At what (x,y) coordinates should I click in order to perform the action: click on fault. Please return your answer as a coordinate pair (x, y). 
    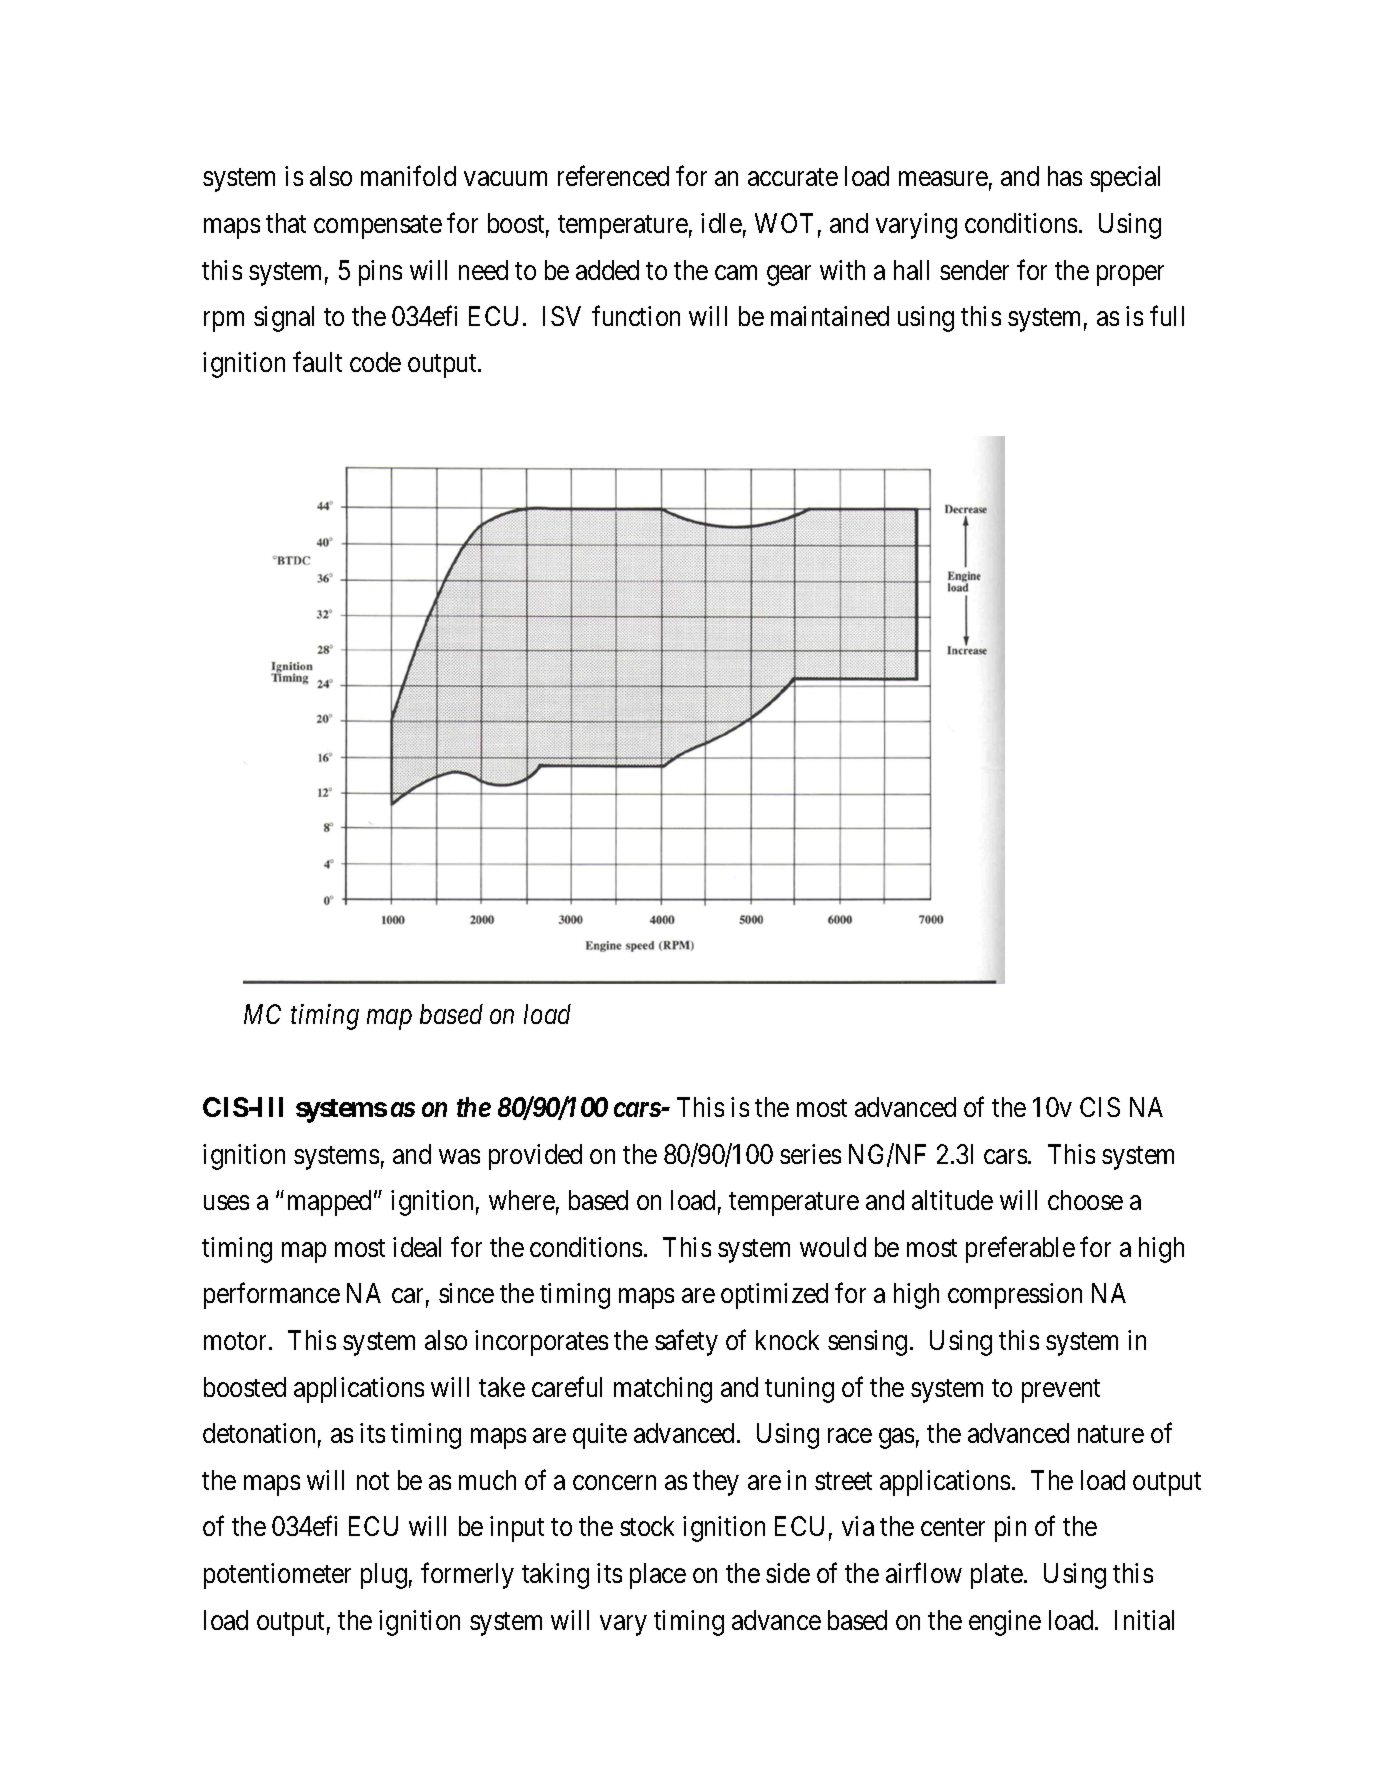
    Looking at the image, I should click on (317, 362).
